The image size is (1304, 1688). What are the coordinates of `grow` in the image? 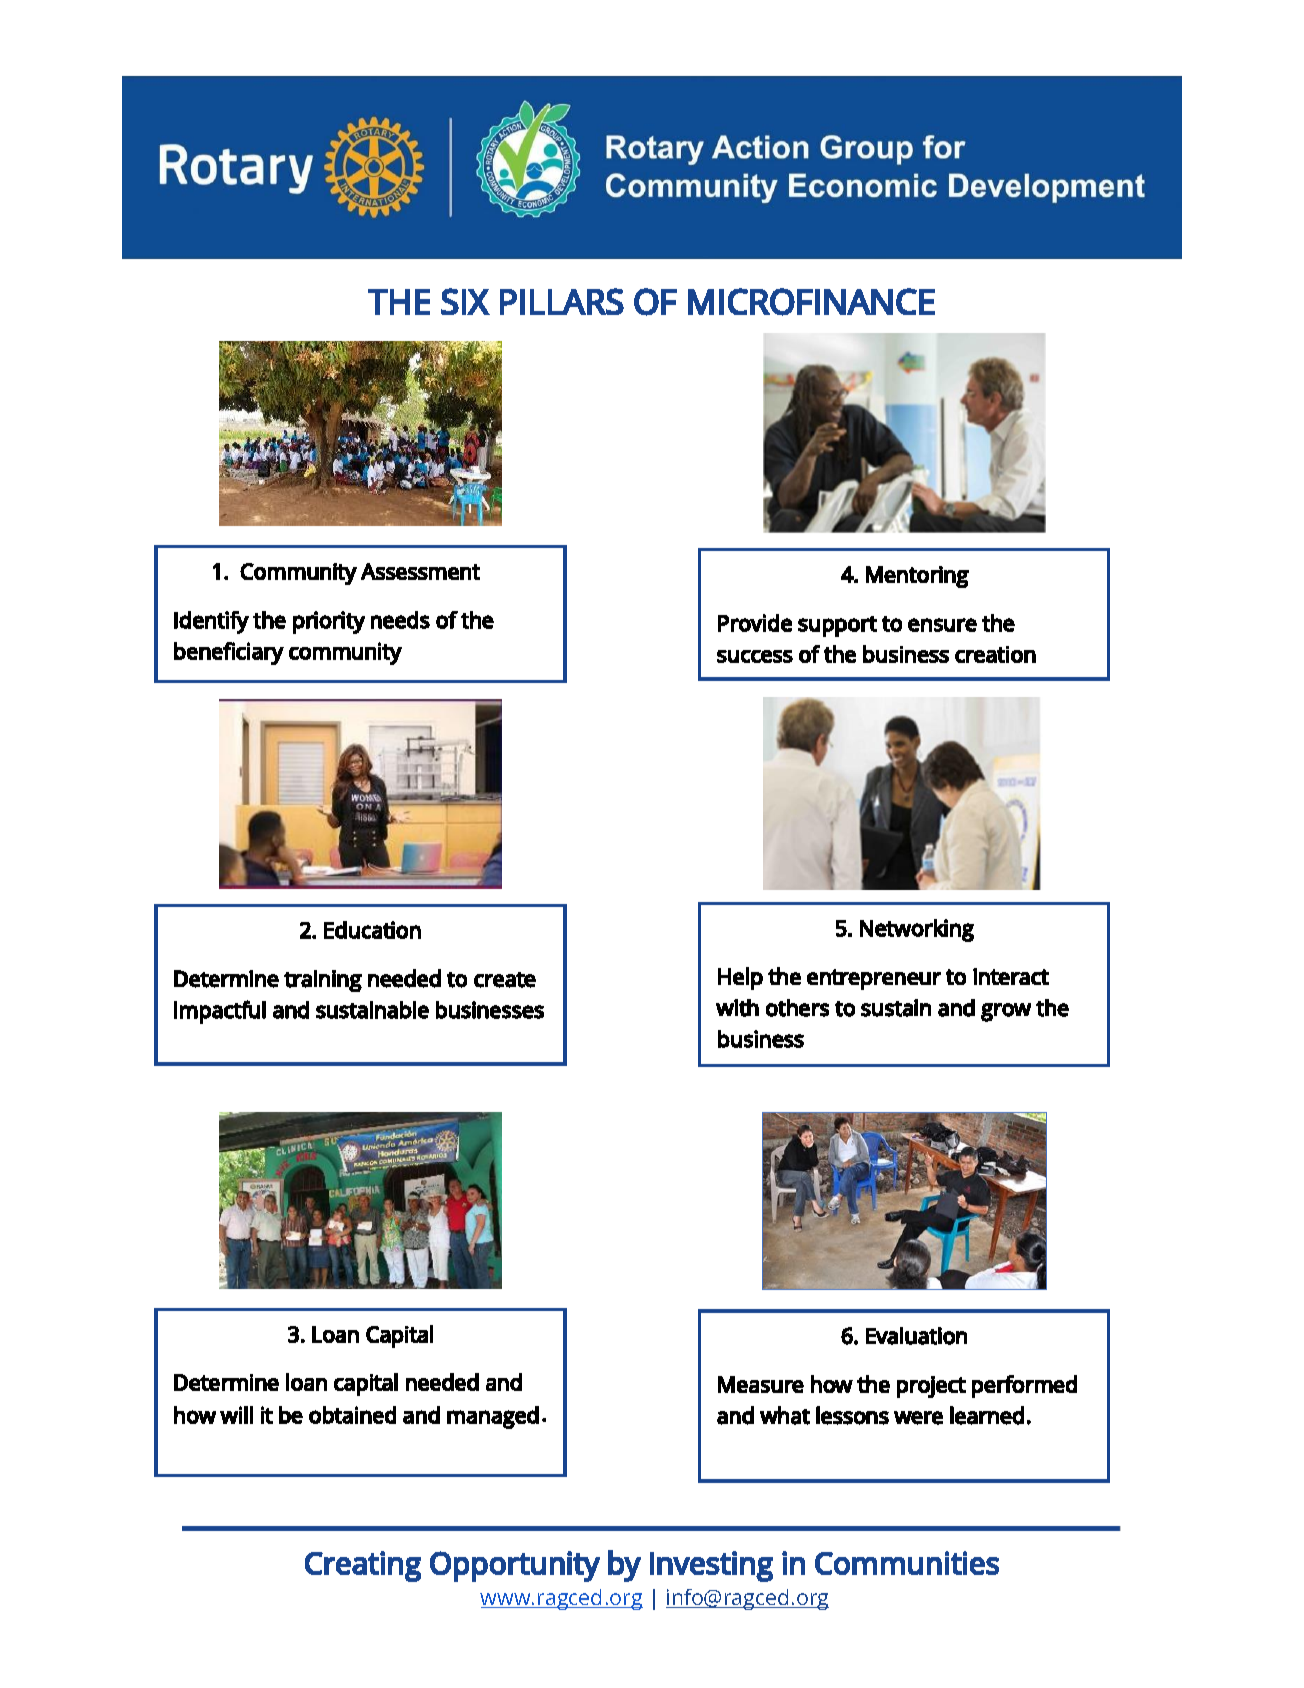 It's located at (1006, 1012).
